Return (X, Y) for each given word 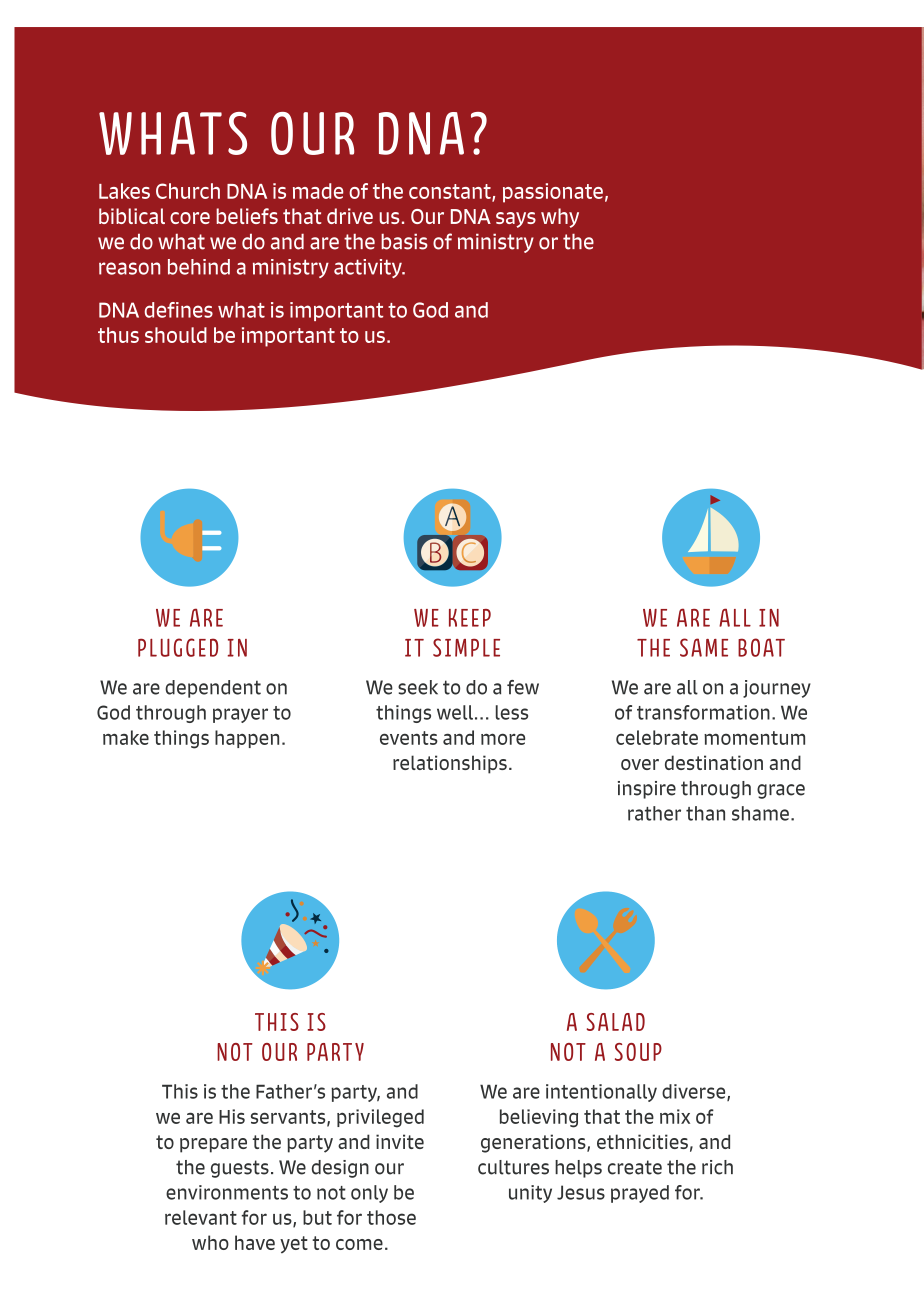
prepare (213, 1145)
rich (717, 1167)
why (560, 218)
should (176, 335)
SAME (704, 647)
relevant (201, 1217)
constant (451, 192)
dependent (213, 689)
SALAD (616, 1022)
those (391, 1217)
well (455, 712)
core (190, 218)
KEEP (470, 618)
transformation (703, 712)
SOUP (638, 1052)
